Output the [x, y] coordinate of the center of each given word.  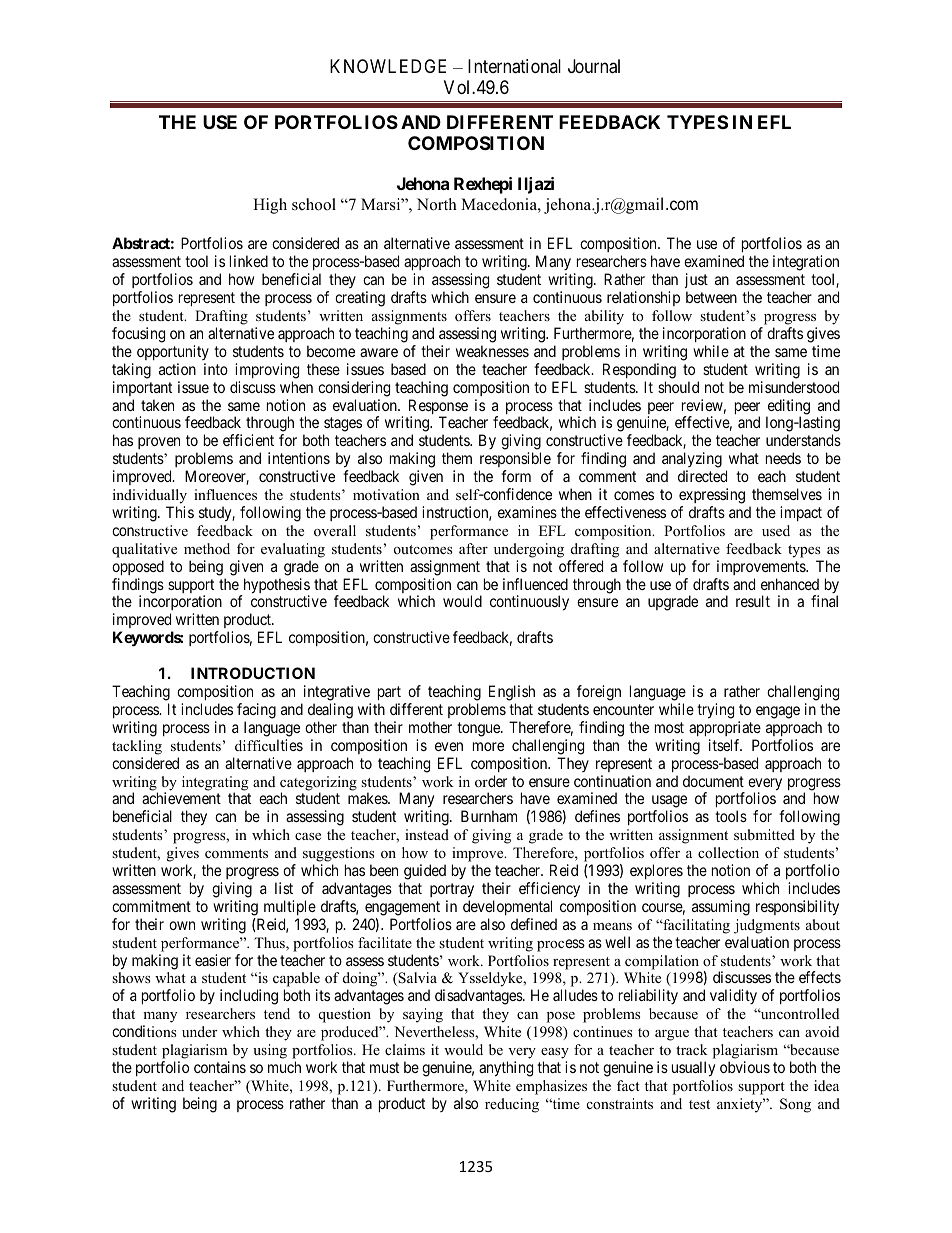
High [270, 206]
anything [506, 1069]
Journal [594, 66]
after [473, 548]
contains [220, 1067]
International [514, 66]
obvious [745, 1067]
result [753, 601]
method [207, 548]
